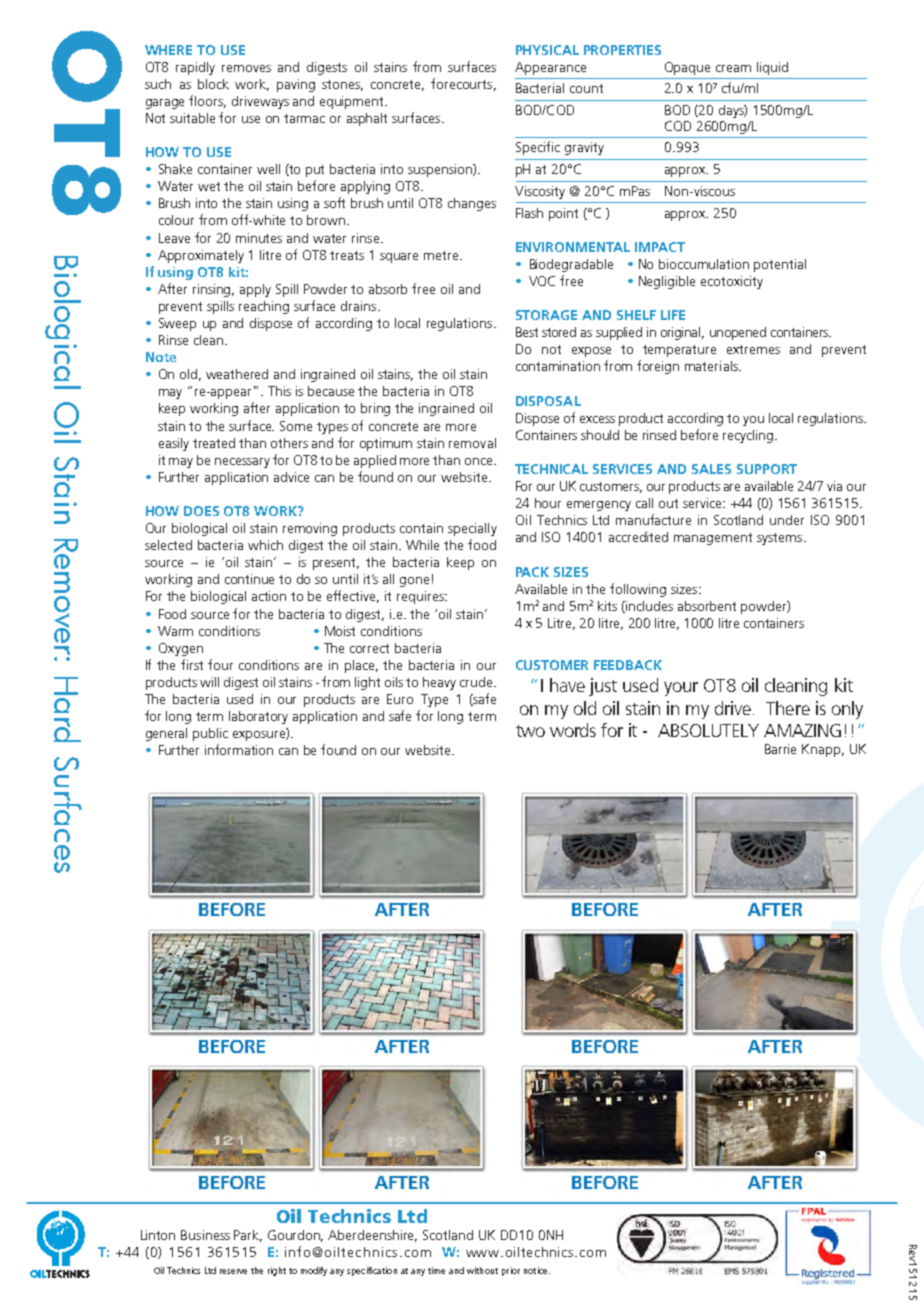 The width and height of the page is (924, 1308). Describe the element at coordinates (753, 349) in the page. I see `extremes` at that location.
